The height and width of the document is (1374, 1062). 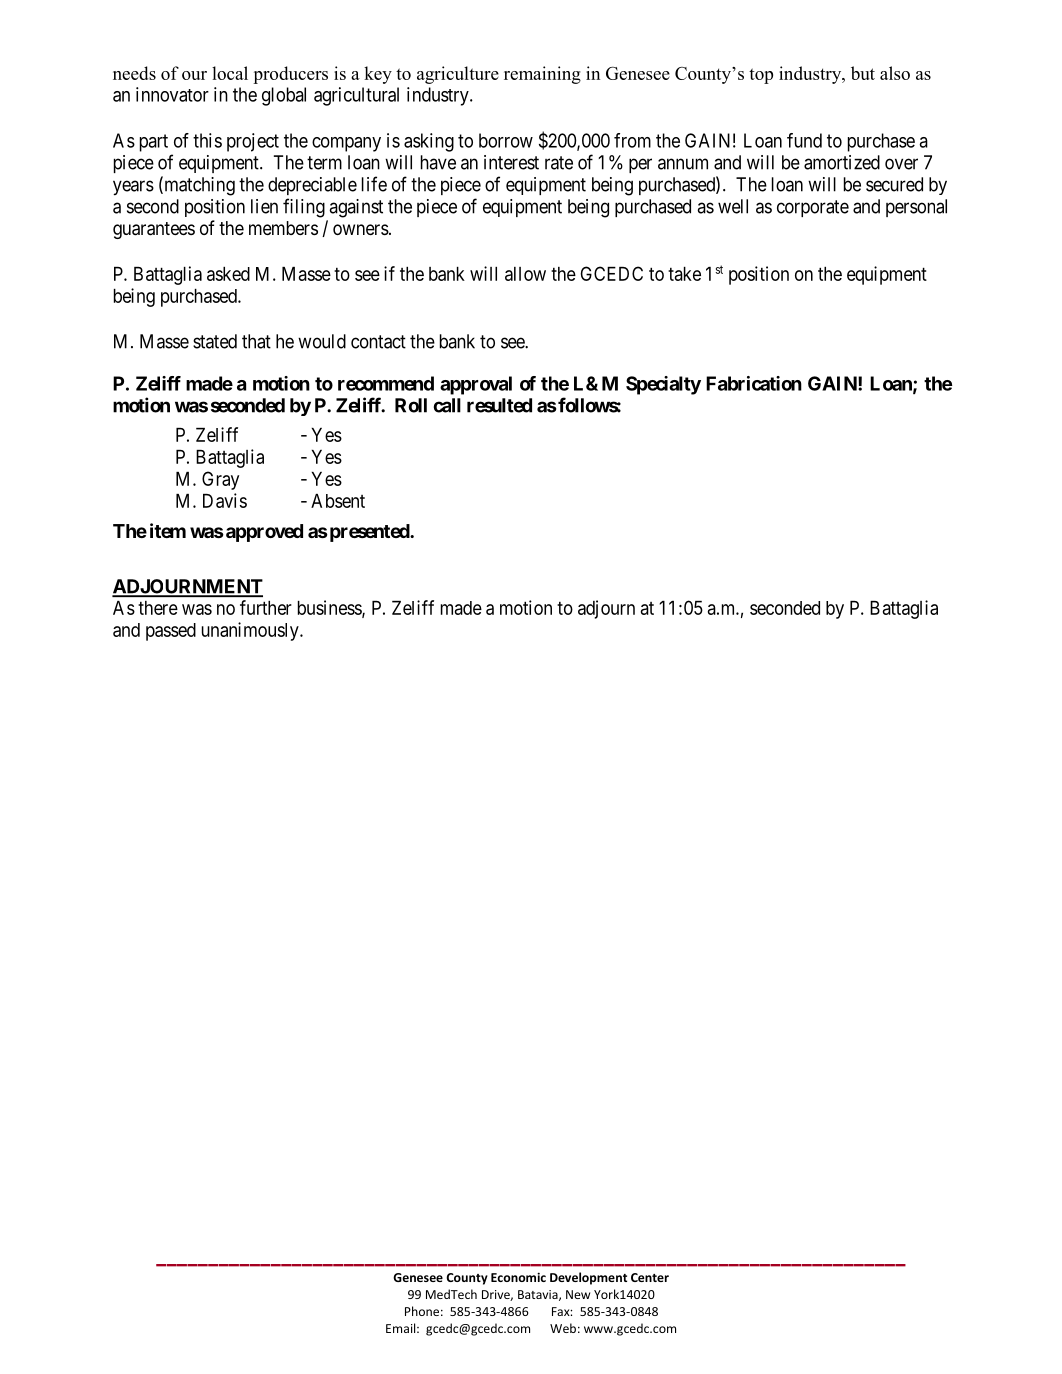 What do you see at coordinates (650, 1277) in the document?
I see `Center` at bounding box center [650, 1277].
